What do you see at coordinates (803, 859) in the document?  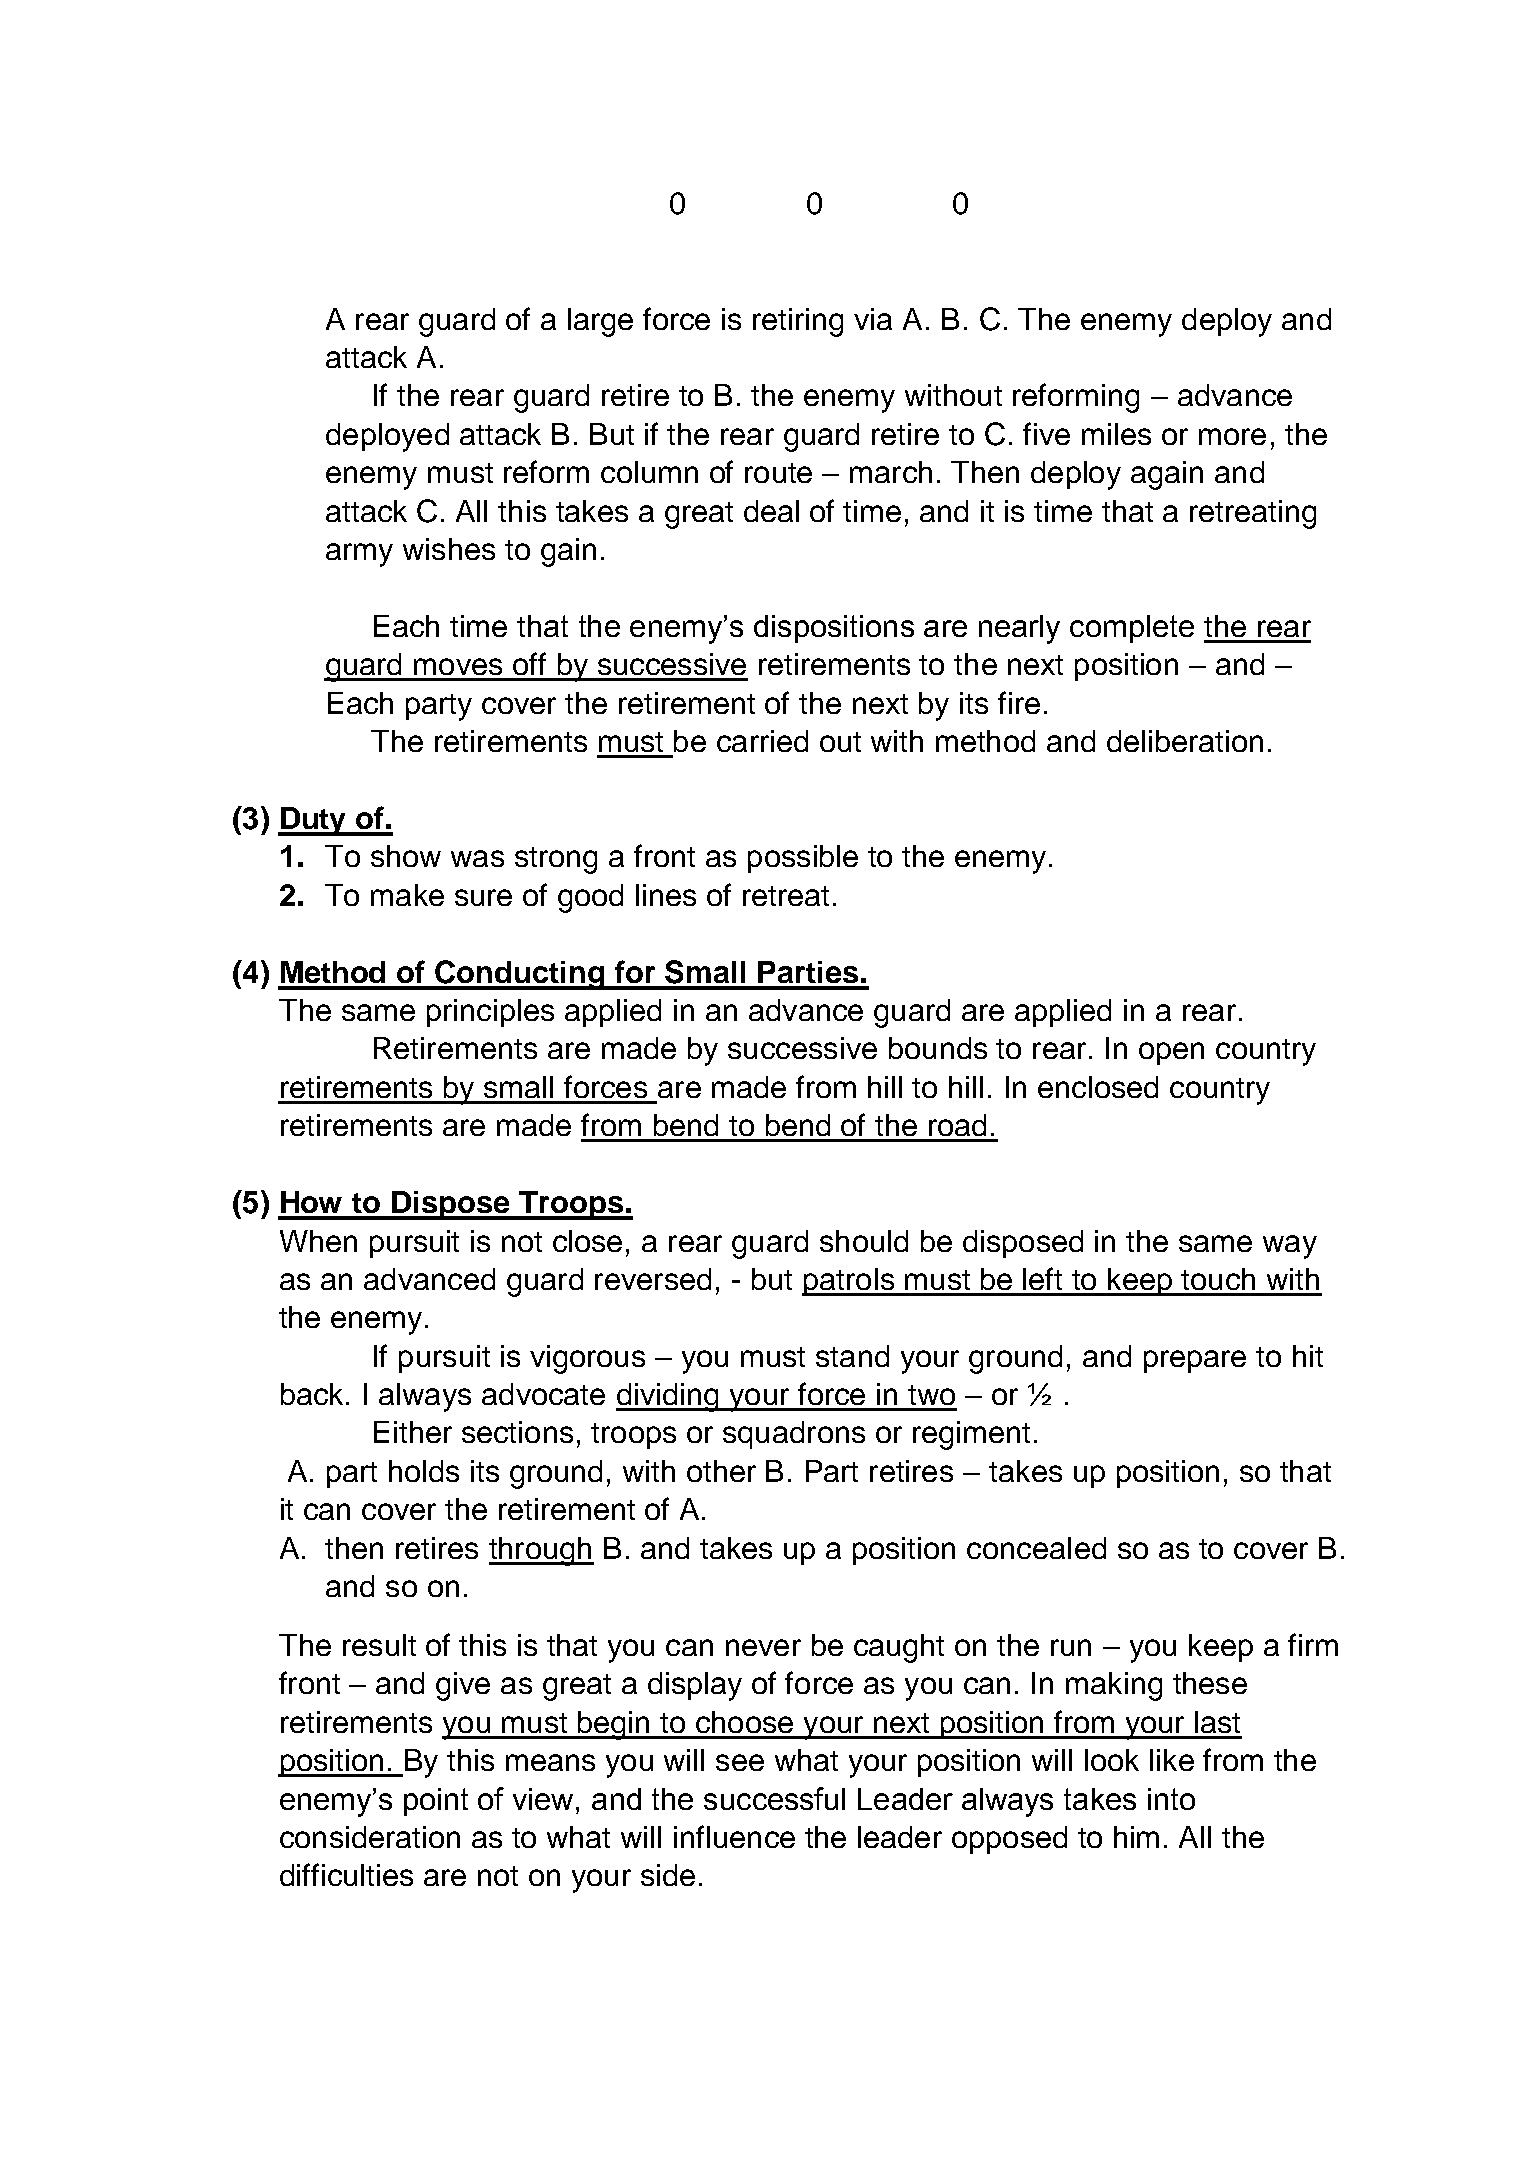 I see `possible` at bounding box center [803, 859].
